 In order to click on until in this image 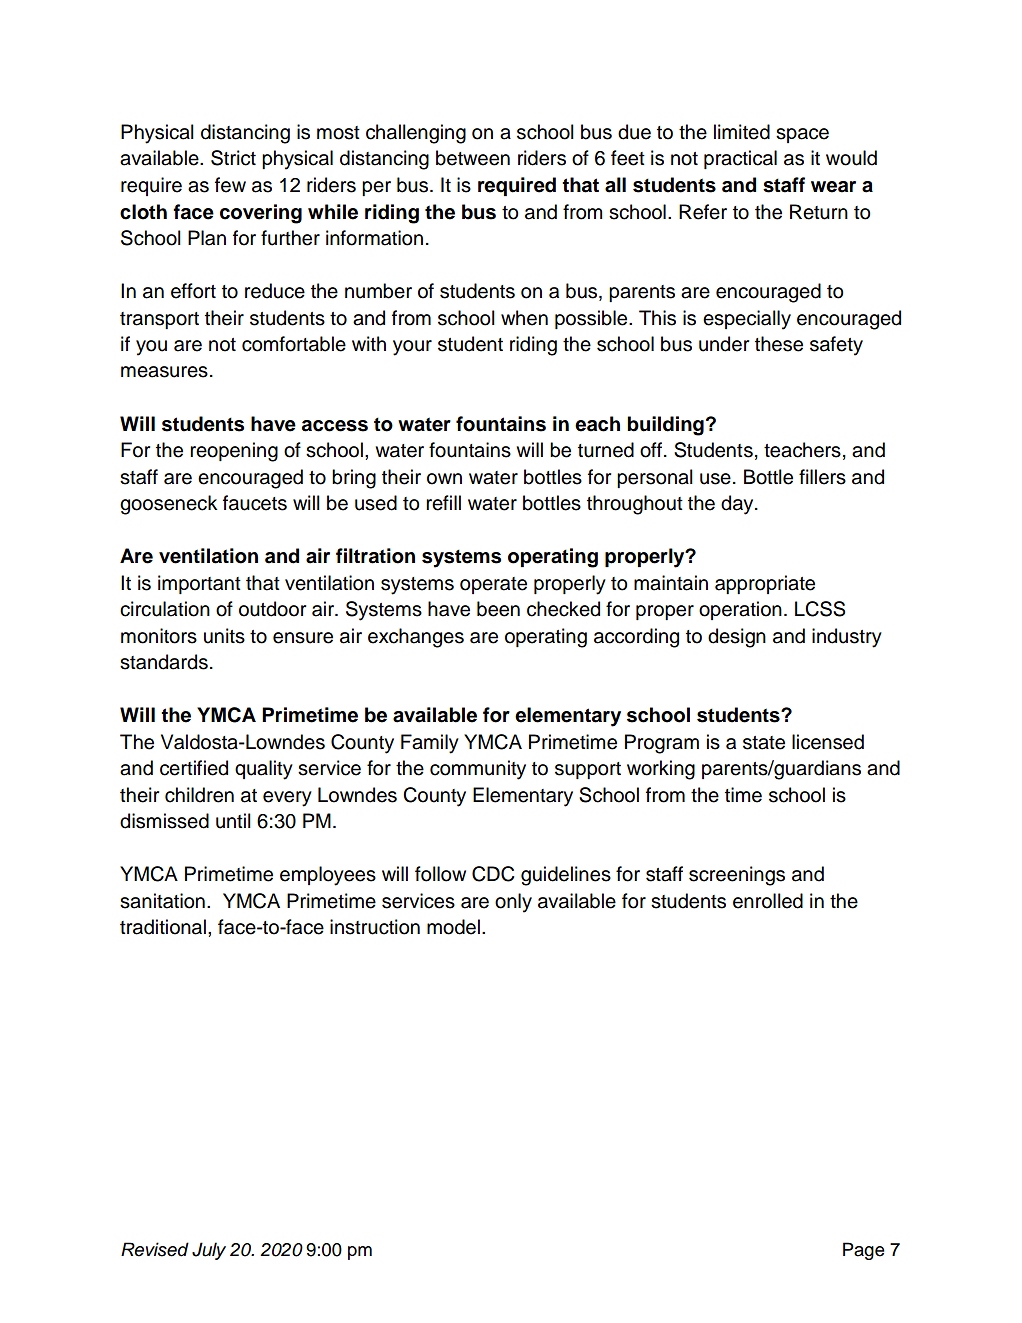, I will do `click(233, 821)`.
